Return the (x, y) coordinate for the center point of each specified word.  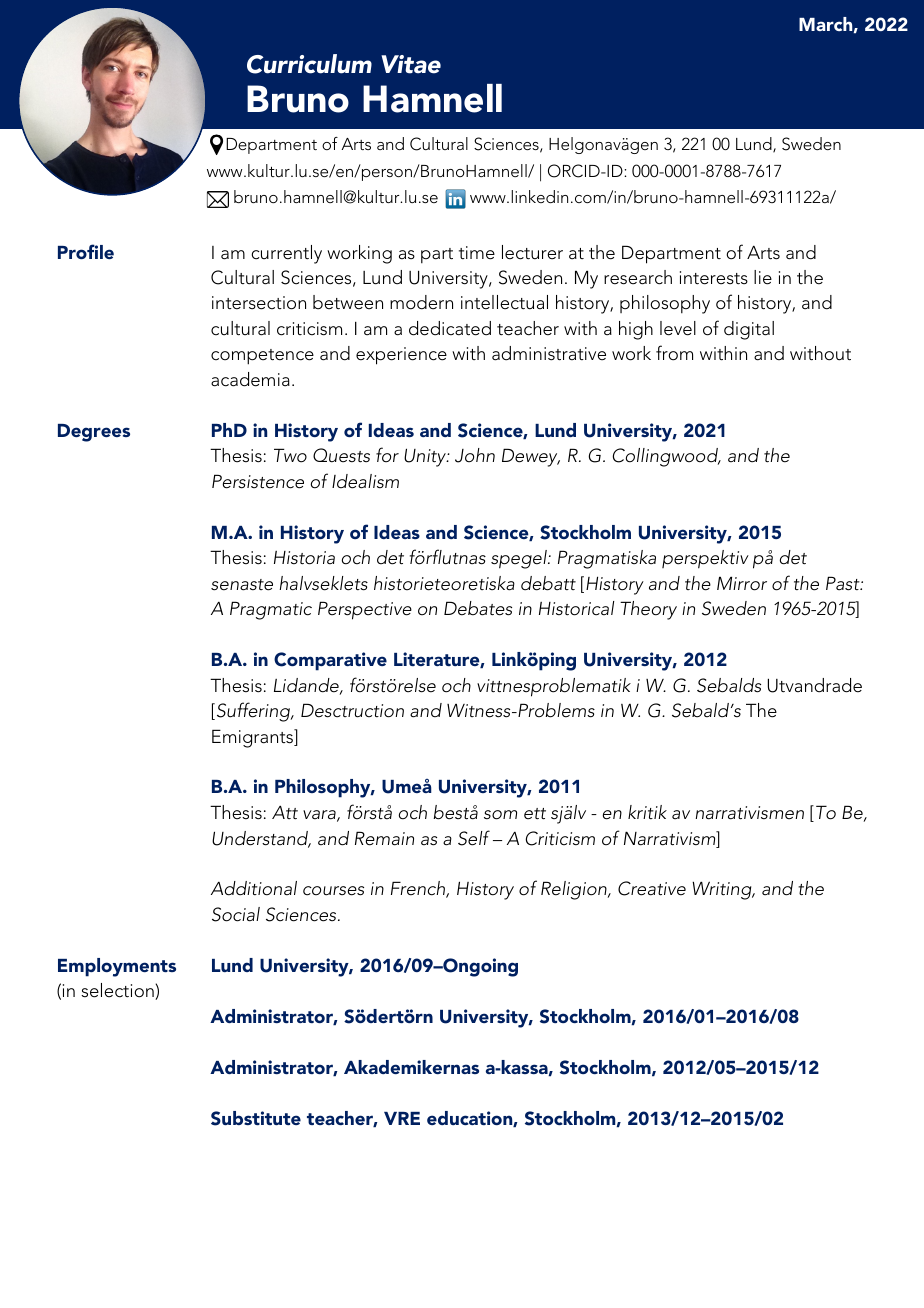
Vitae (411, 64)
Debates (478, 608)
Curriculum (309, 64)
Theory (648, 610)
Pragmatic (271, 610)
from (674, 353)
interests (714, 278)
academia (250, 379)
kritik (647, 812)
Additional (254, 888)
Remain (384, 838)
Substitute (256, 1118)
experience (401, 356)
